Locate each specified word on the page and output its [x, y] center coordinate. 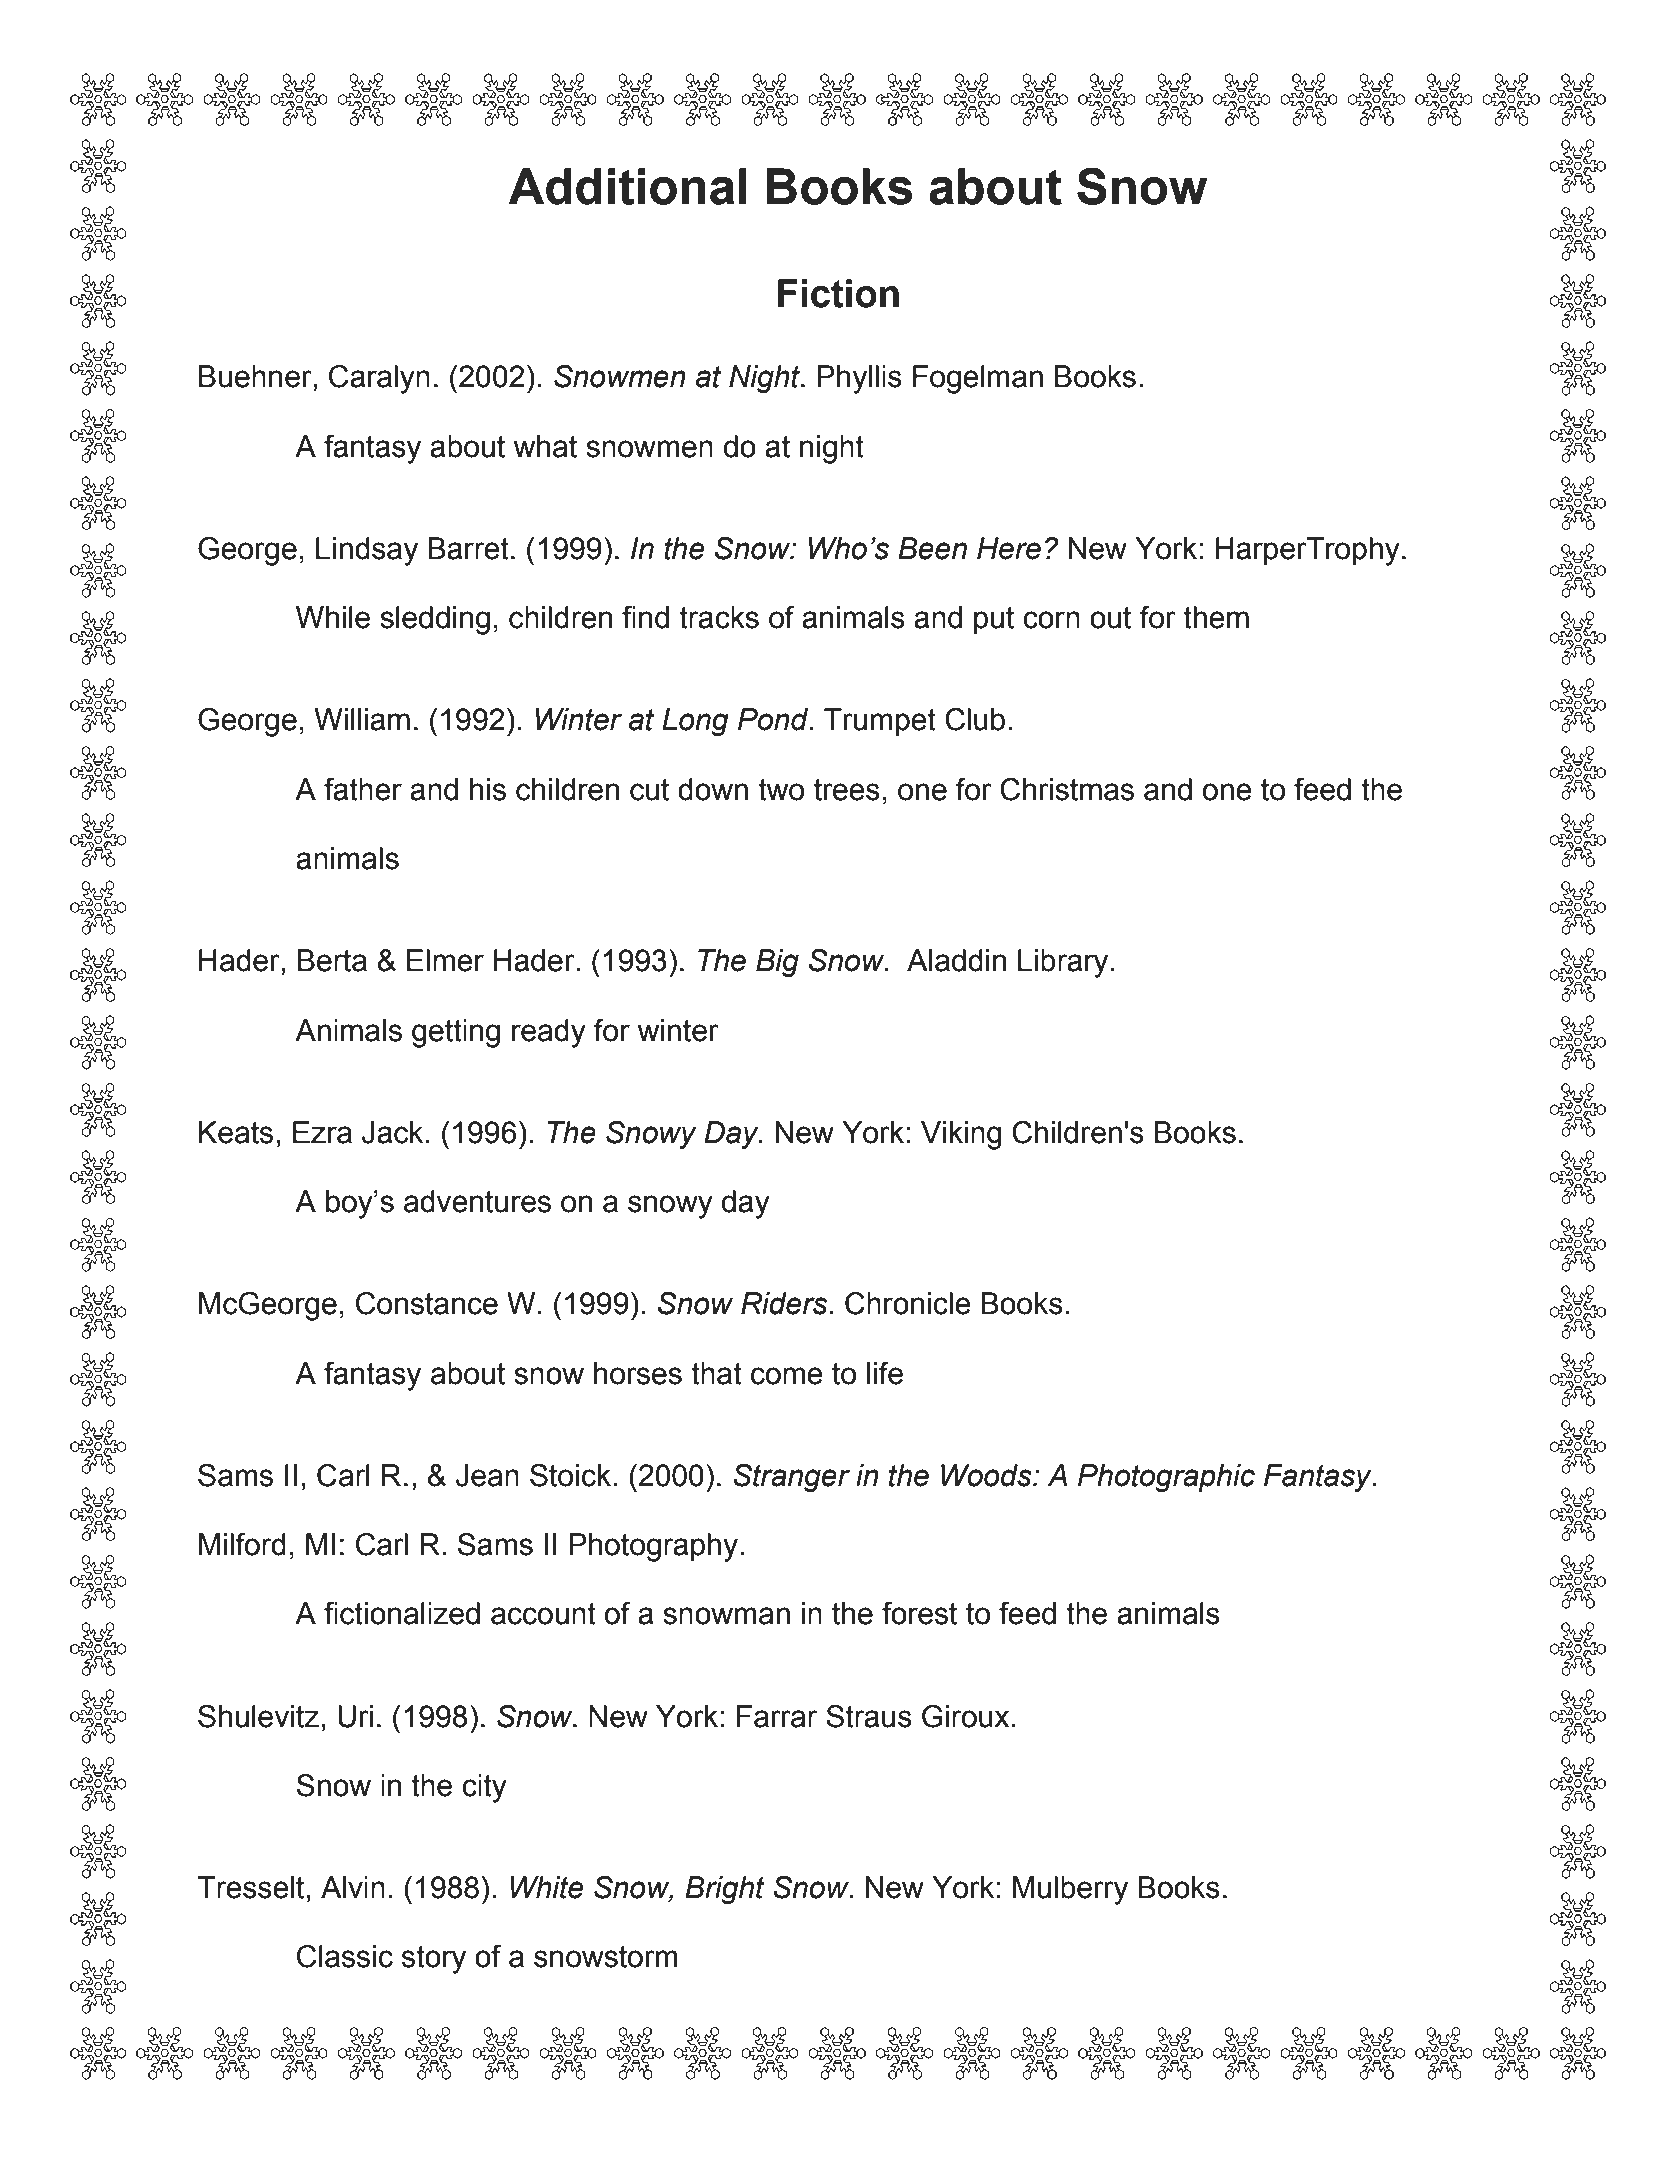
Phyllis [859, 379]
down [713, 789]
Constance [427, 1303]
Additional [627, 186]
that [716, 1373]
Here [1009, 548]
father [363, 789]
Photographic [1166, 1478]
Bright [725, 1890]
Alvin [353, 1887]
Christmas [1067, 789]
